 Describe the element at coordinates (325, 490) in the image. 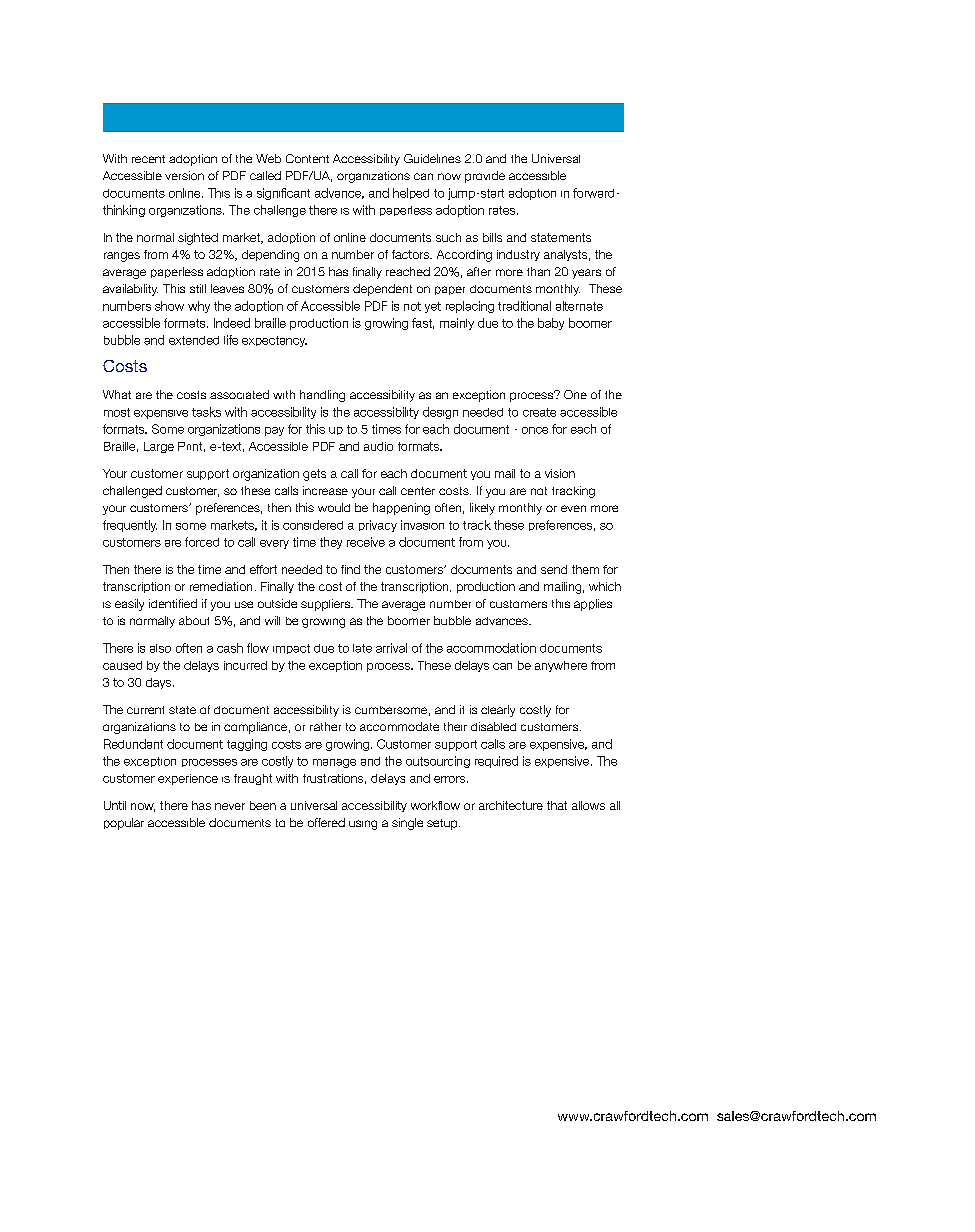

I see `increase` at that location.
